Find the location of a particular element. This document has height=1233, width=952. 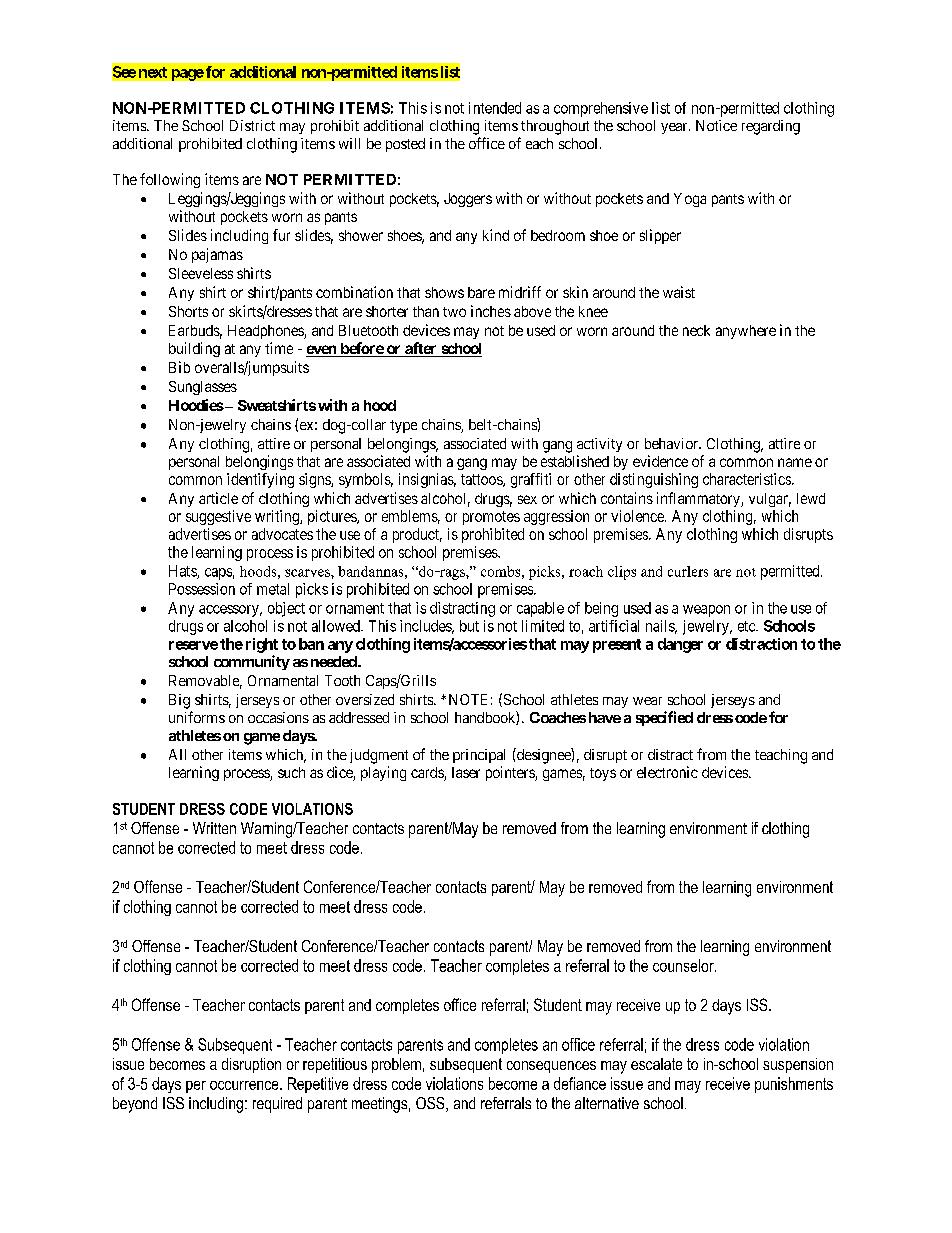

Written is located at coordinates (214, 828).
